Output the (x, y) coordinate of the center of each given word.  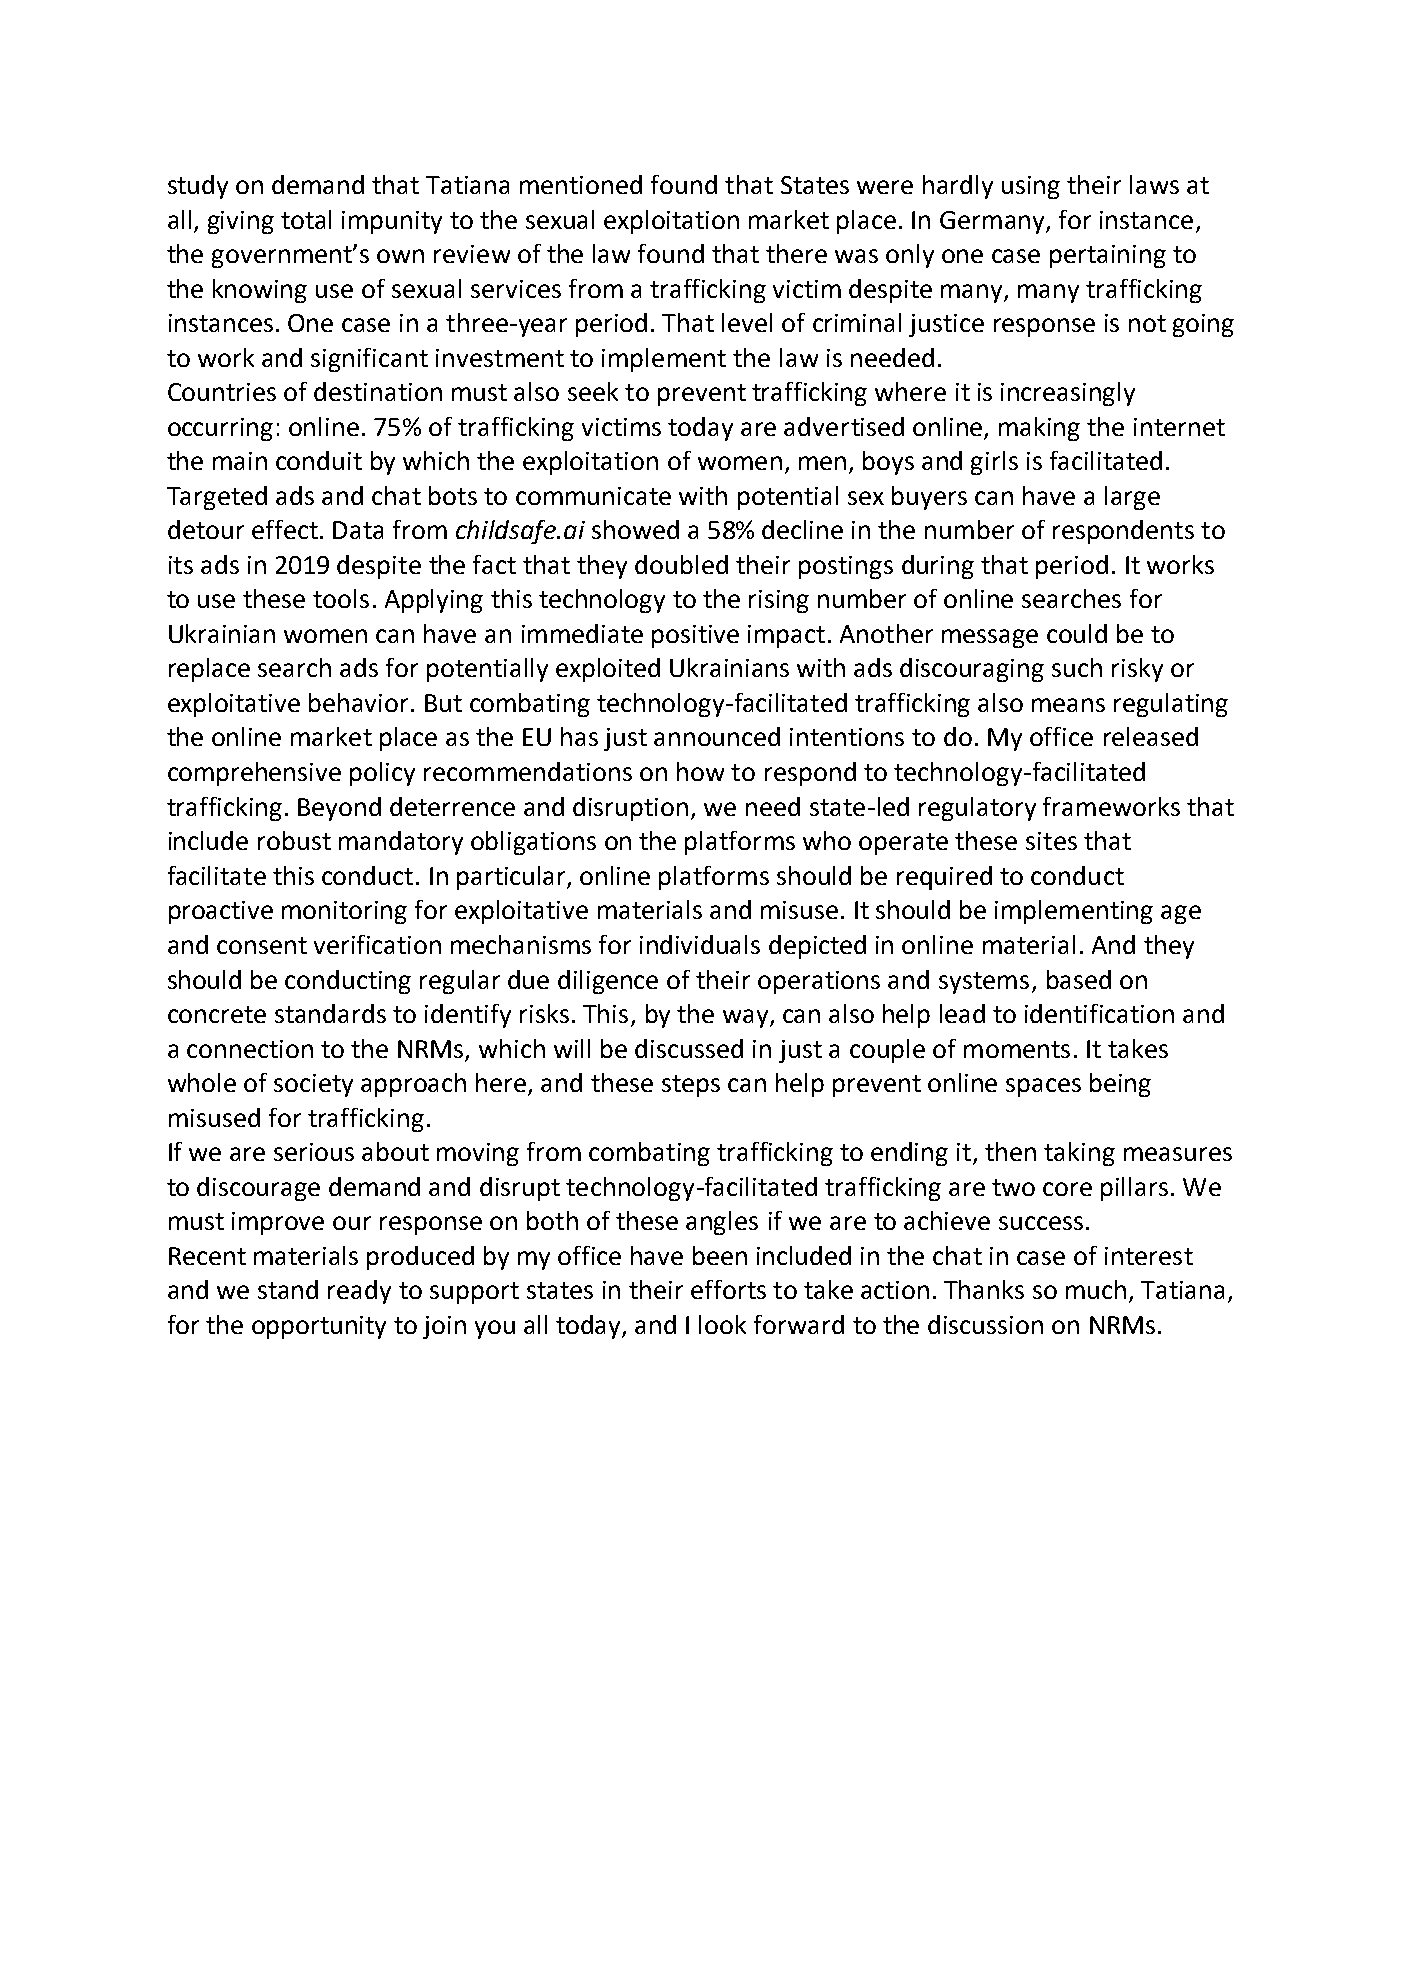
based (1079, 979)
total (306, 219)
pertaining (1108, 256)
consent (262, 945)
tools (341, 598)
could (1077, 633)
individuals (700, 944)
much (1096, 1289)
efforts (728, 1289)
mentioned (581, 184)
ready (359, 1292)
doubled (681, 564)
